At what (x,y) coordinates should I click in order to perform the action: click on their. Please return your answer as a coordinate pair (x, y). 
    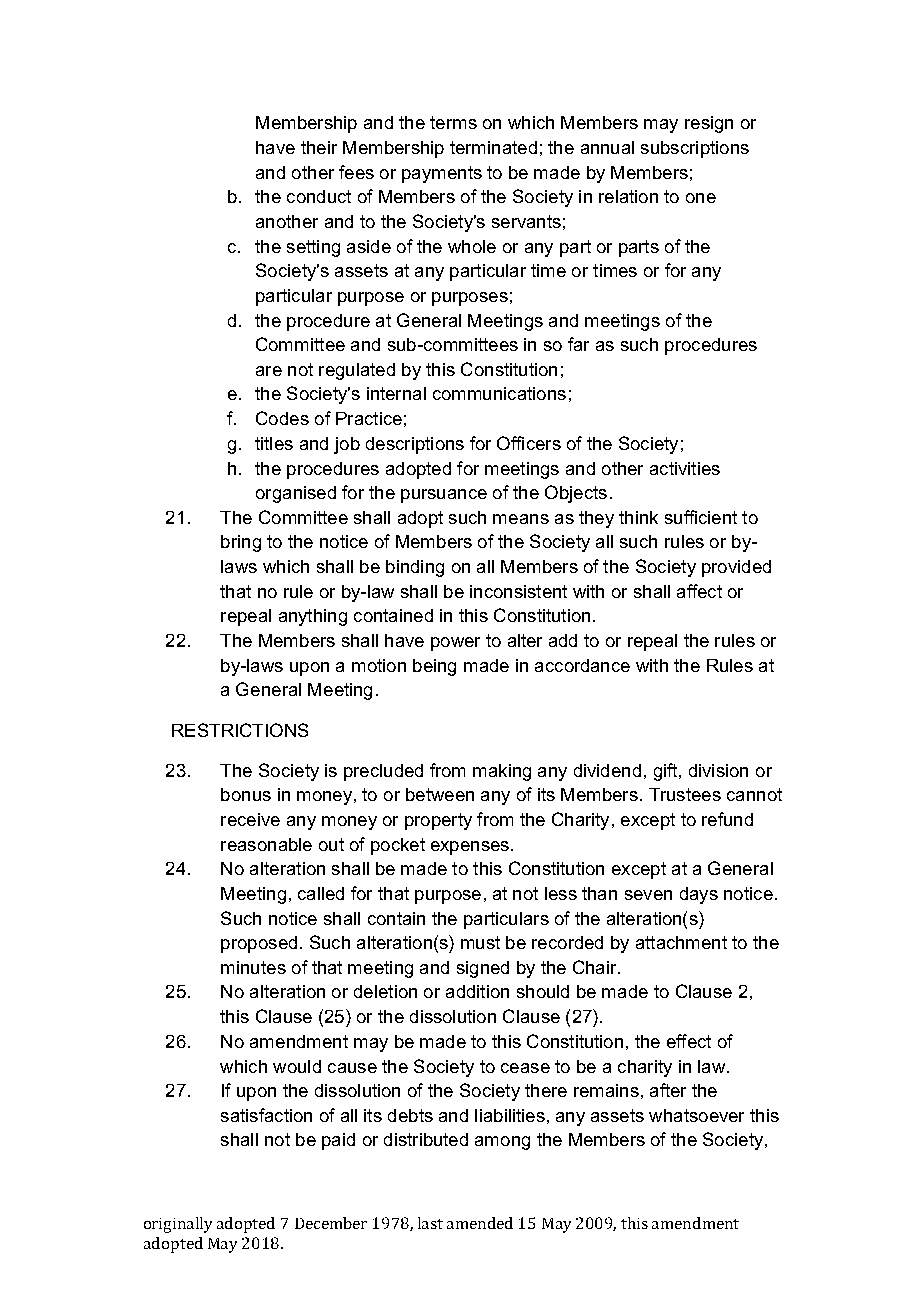
    Looking at the image, I should click on (319, 147).
